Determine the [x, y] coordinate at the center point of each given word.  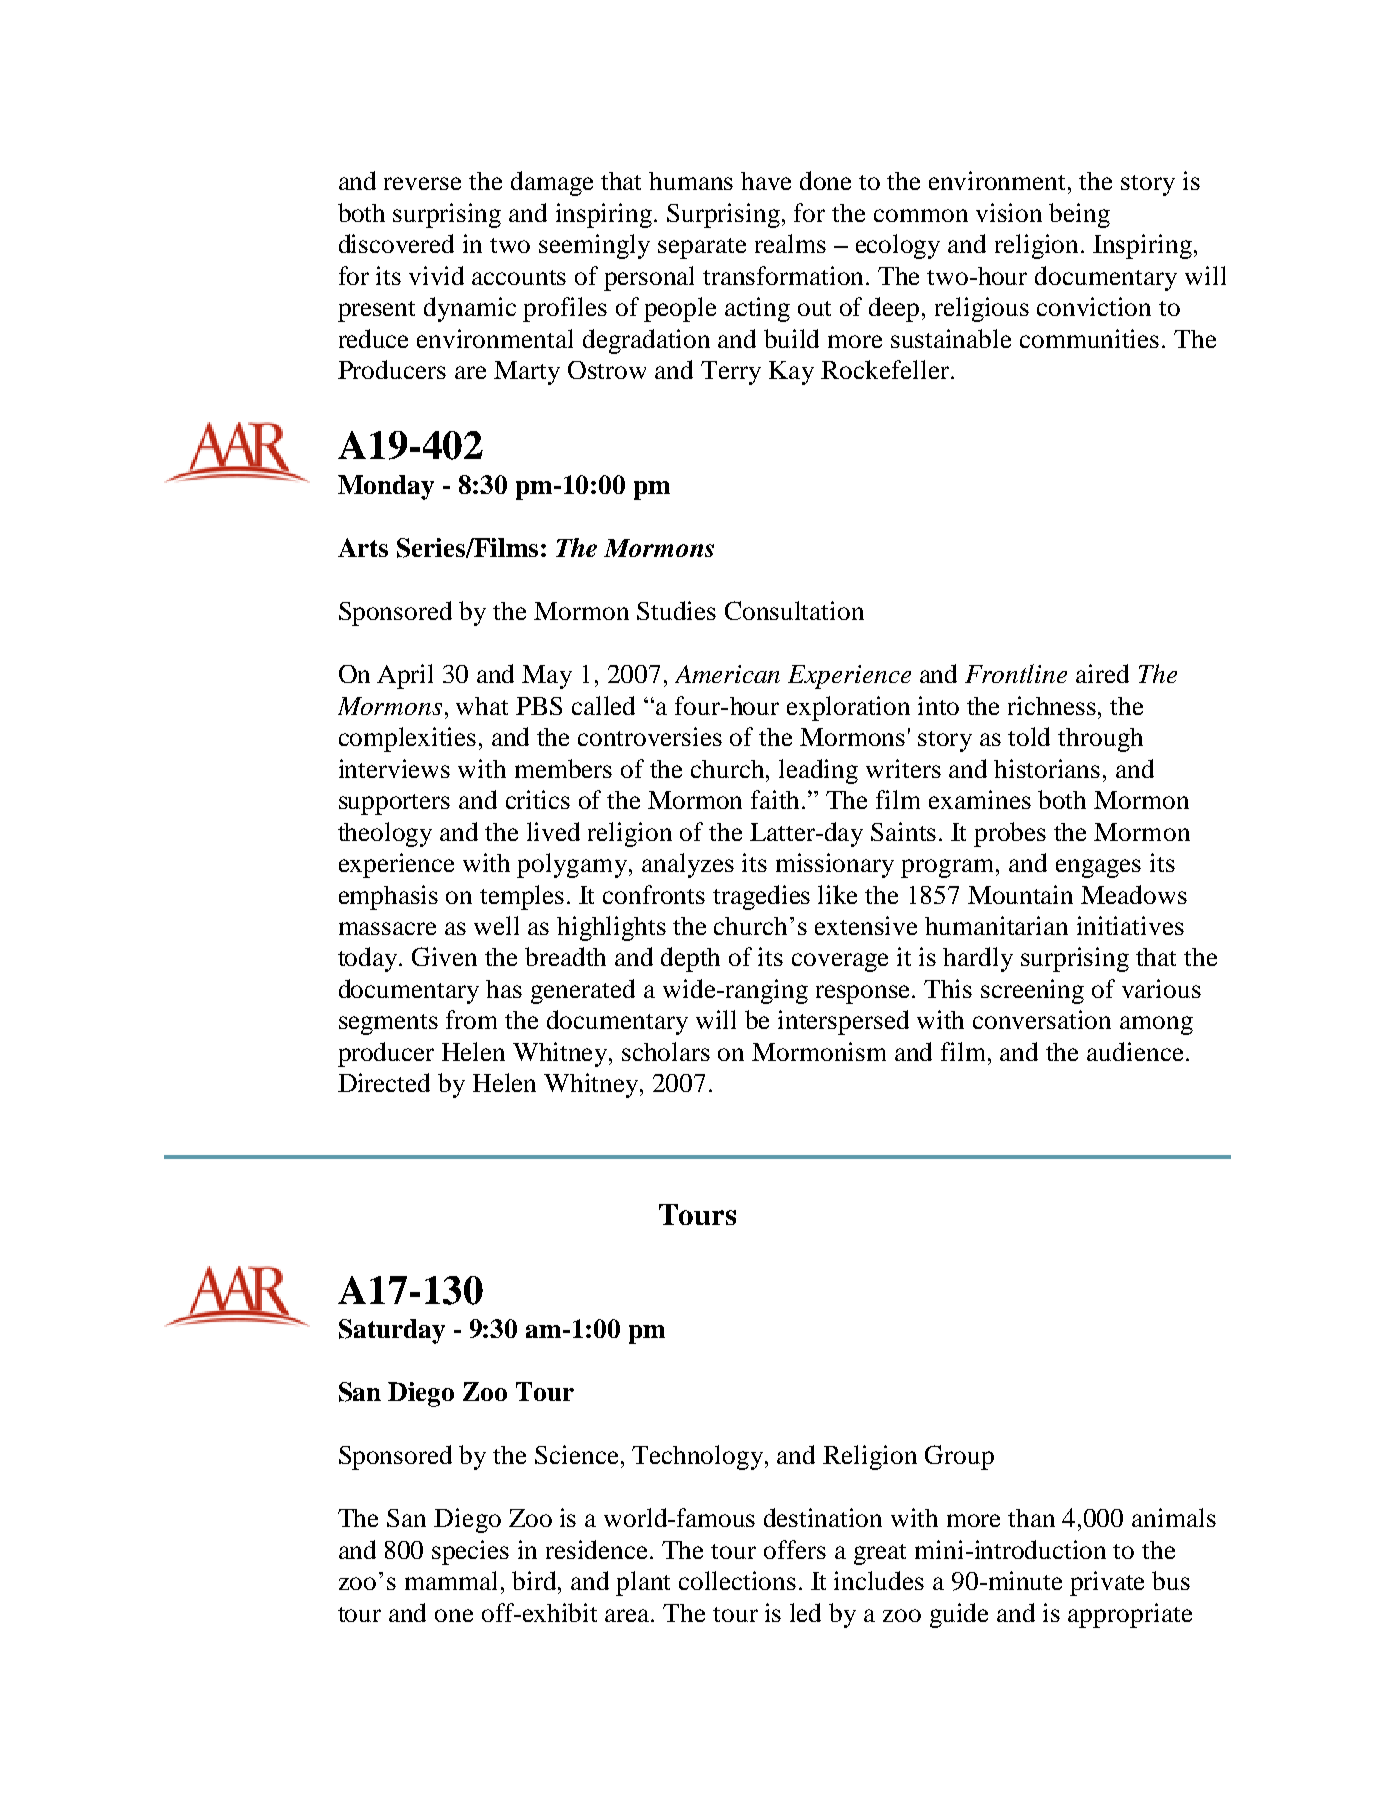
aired [1102, 673]
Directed [384, 1082]
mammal [453, 1580]
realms [790, 243]
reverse [422, 183]
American [727, 674]
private [1107, 1583]
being [1079, 215]
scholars [666, 1051]
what [482, 706]
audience [1135, 1051]
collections [737, 1580]
